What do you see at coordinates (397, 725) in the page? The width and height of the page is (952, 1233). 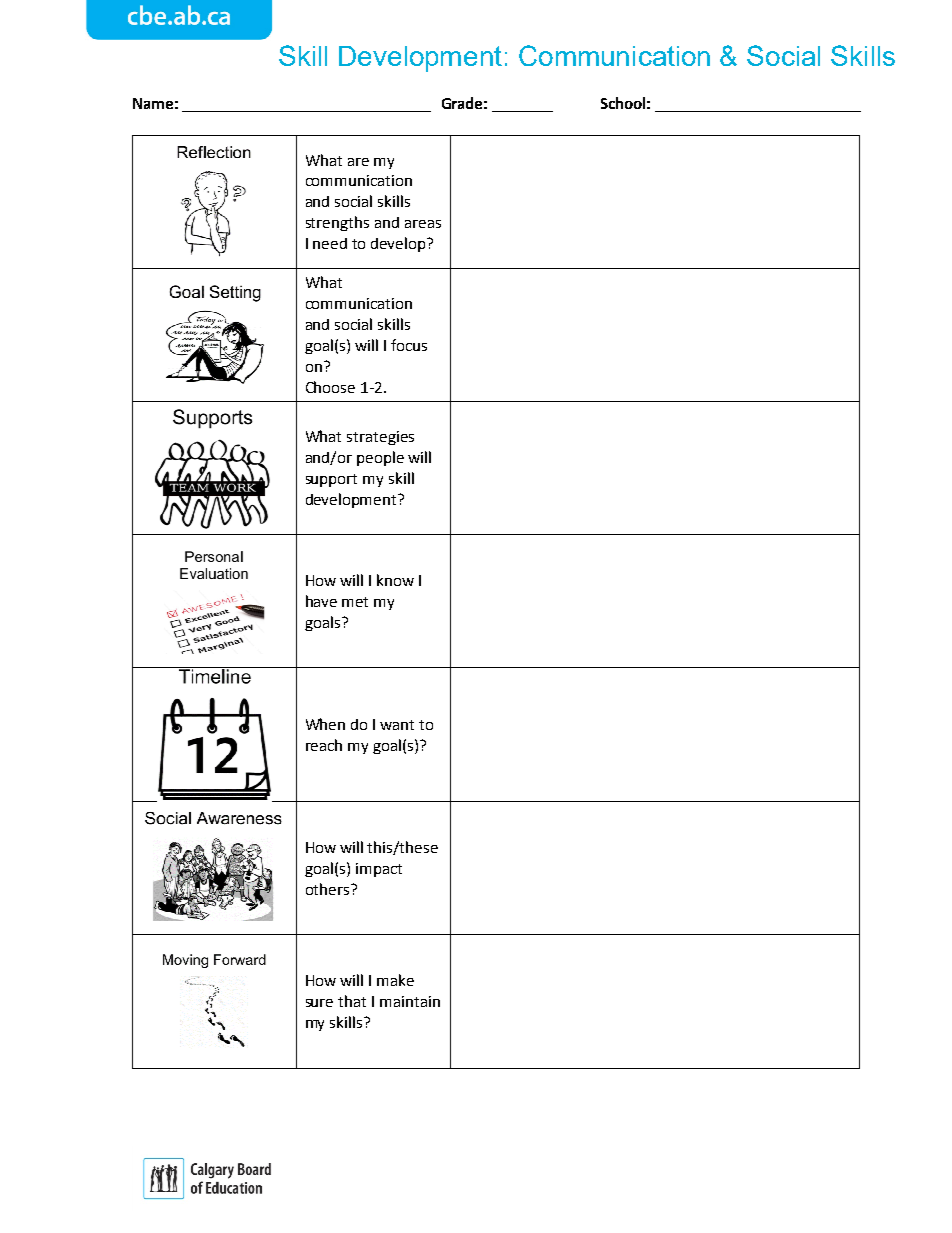 I see `want` at bounding box center [397, 725].
